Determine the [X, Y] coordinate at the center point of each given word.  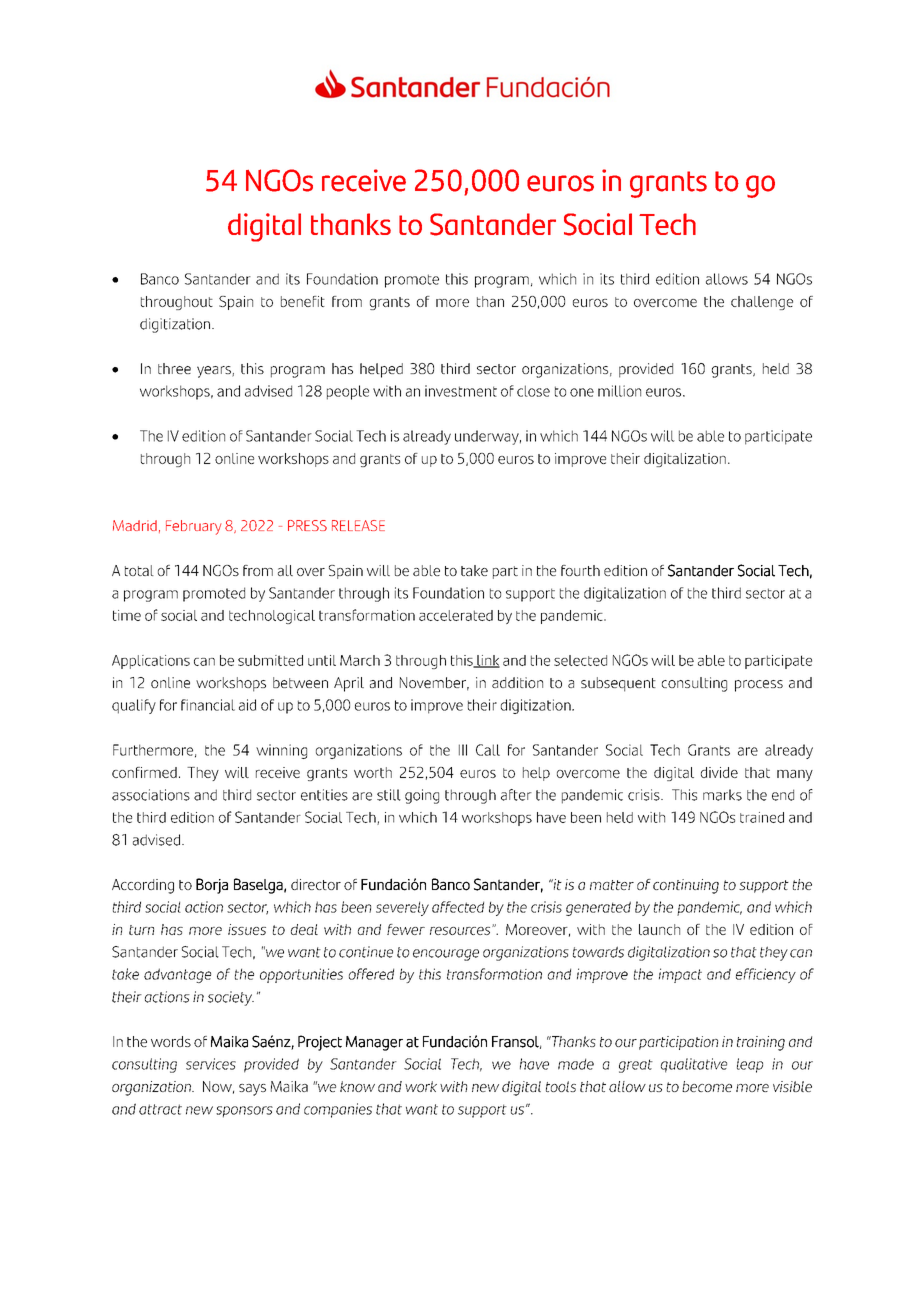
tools [561, 1086]
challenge [762, 303]
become [707, 1086]
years [215, 372]
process [759, 686]
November [434, 684]
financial [208, 705]
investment [461, 391]
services [211, 1064]
